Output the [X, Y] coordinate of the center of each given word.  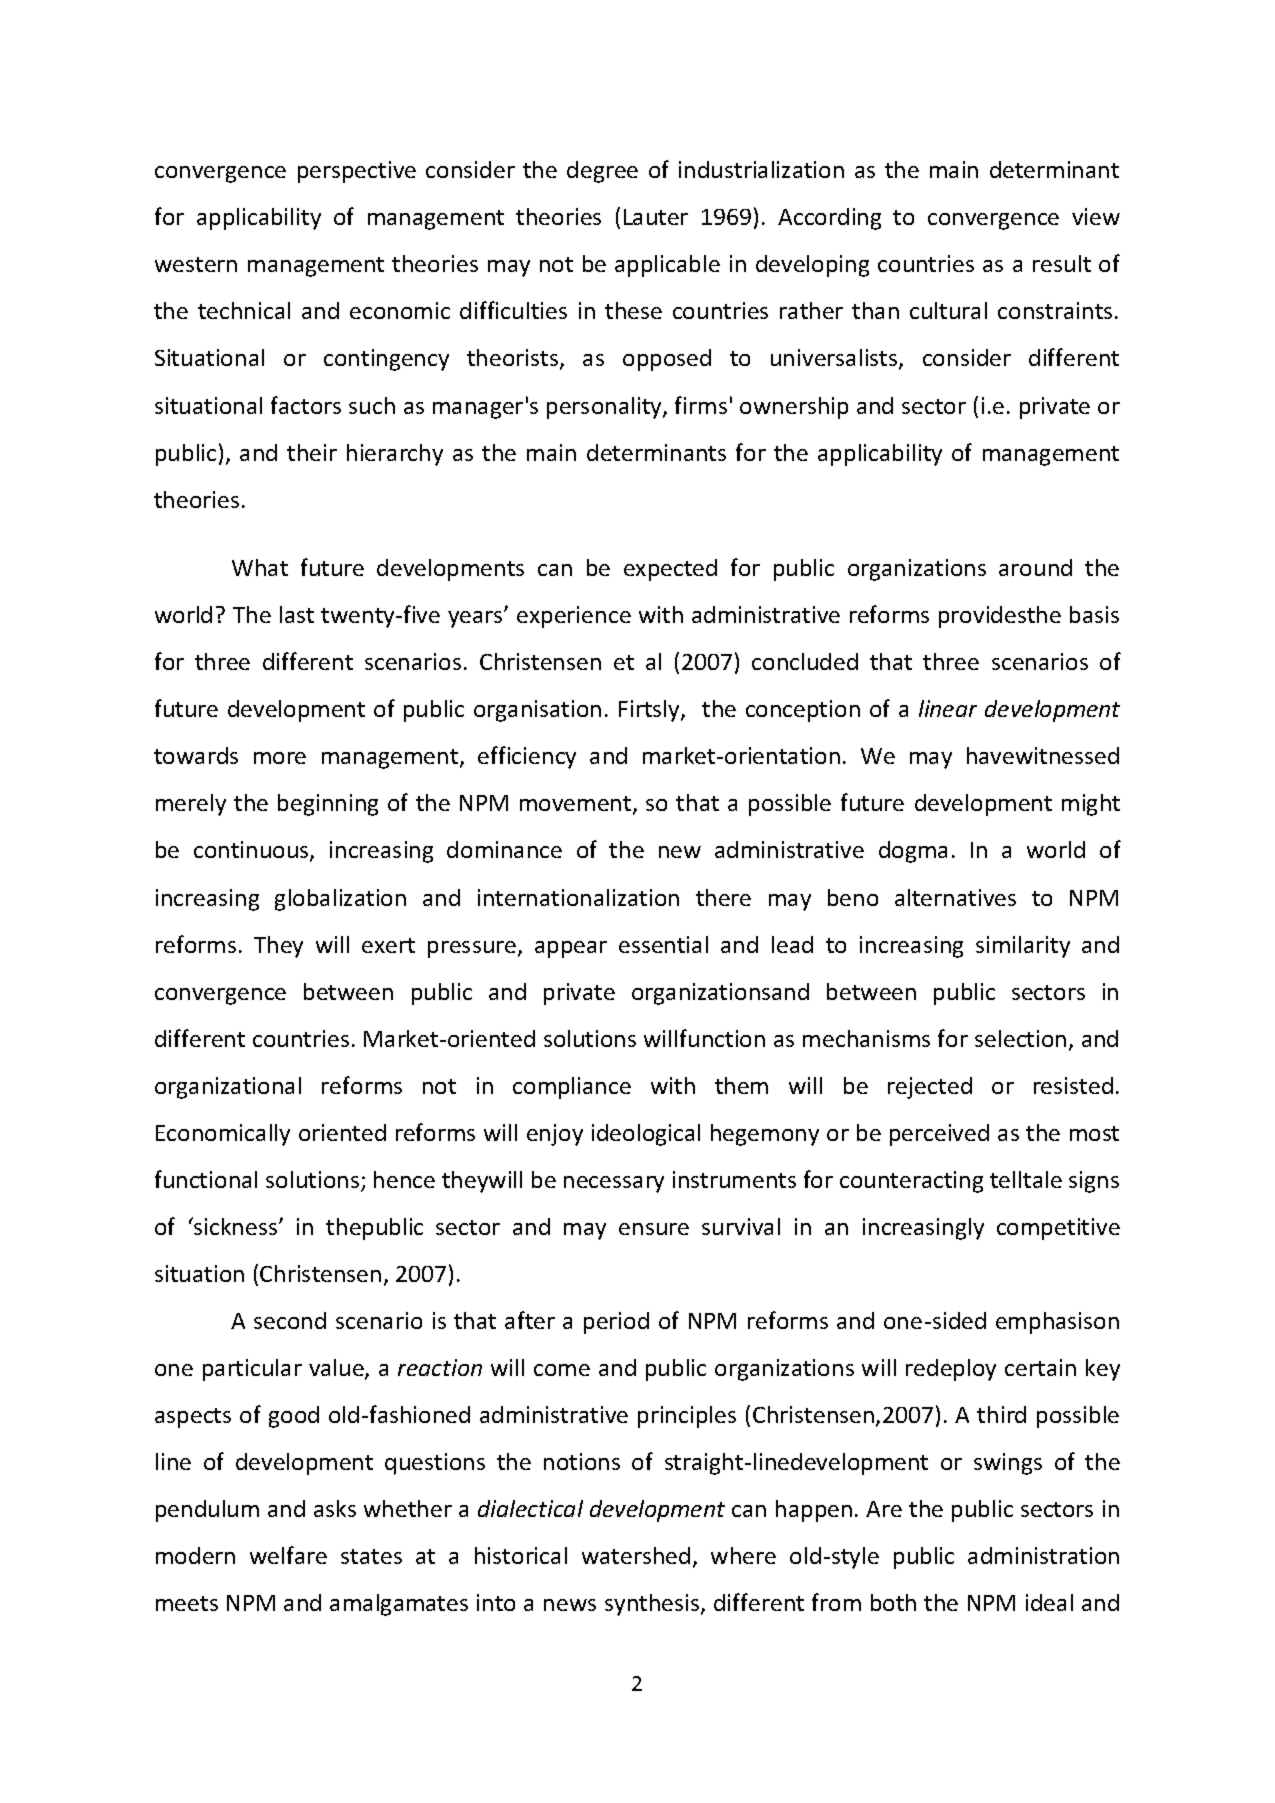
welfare [288, 1555]
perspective [357, 172]
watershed [636, 1555]
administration [1043, 1555]
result [1062, 263]
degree [602, 172]
